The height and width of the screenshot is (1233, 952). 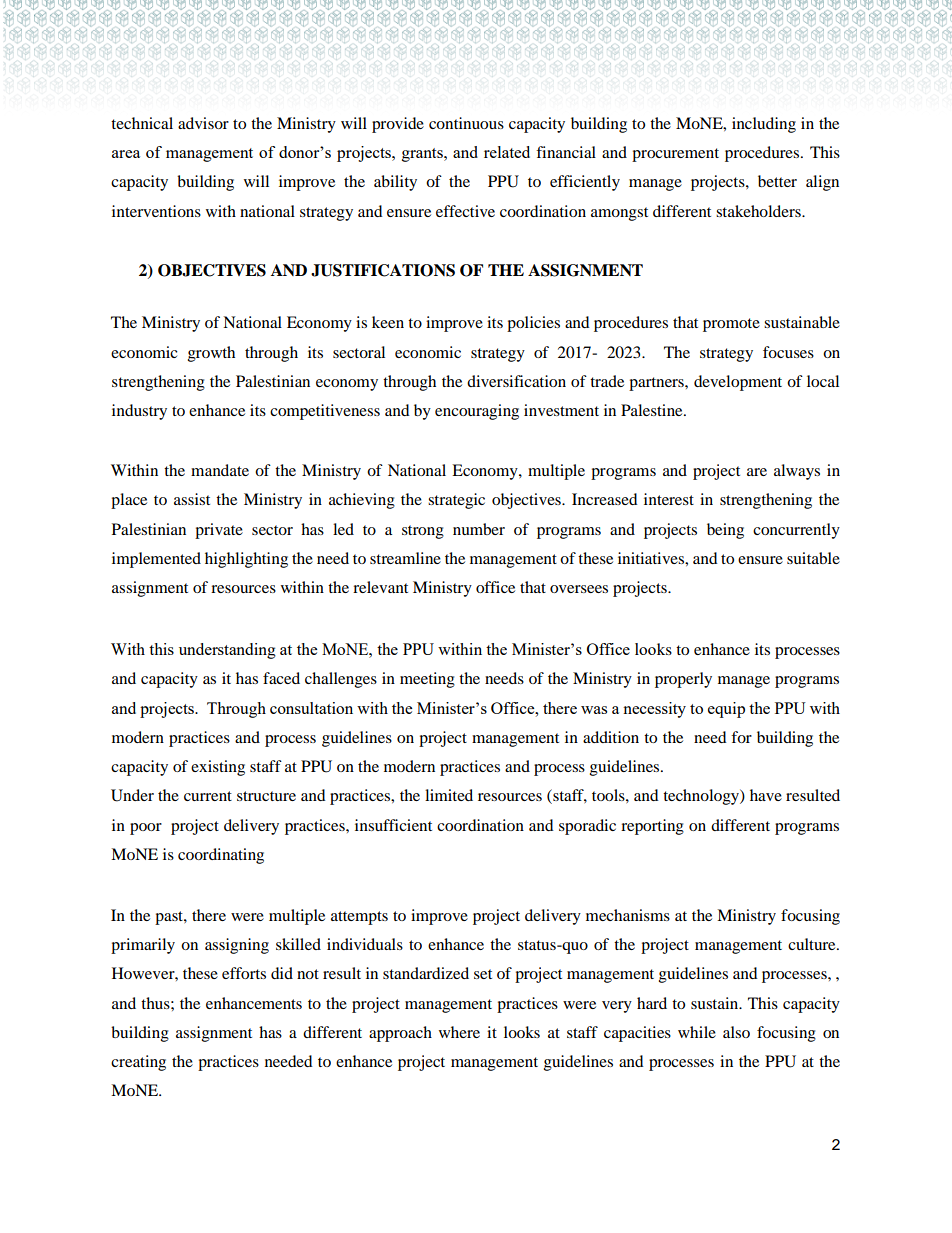 What do you see at coordinates (516, 381) in the screenshot?
I see `diversification` at bounding box center [516, 381].
